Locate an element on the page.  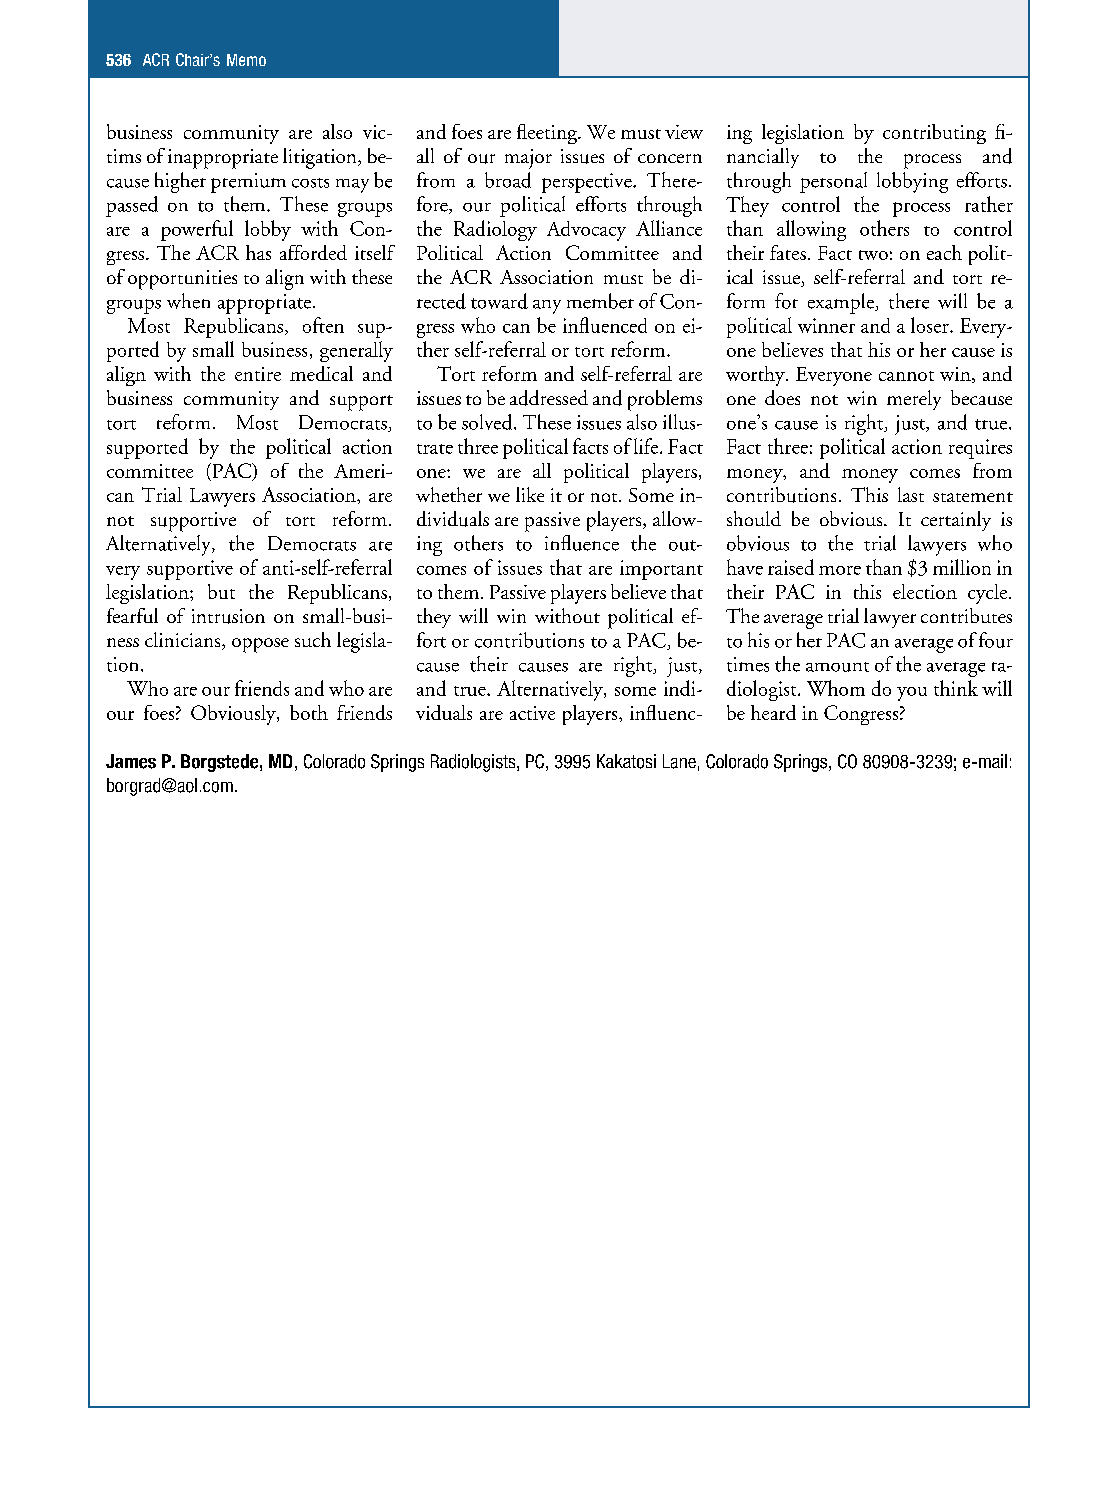
entire is located at coordinates (258, 374).
